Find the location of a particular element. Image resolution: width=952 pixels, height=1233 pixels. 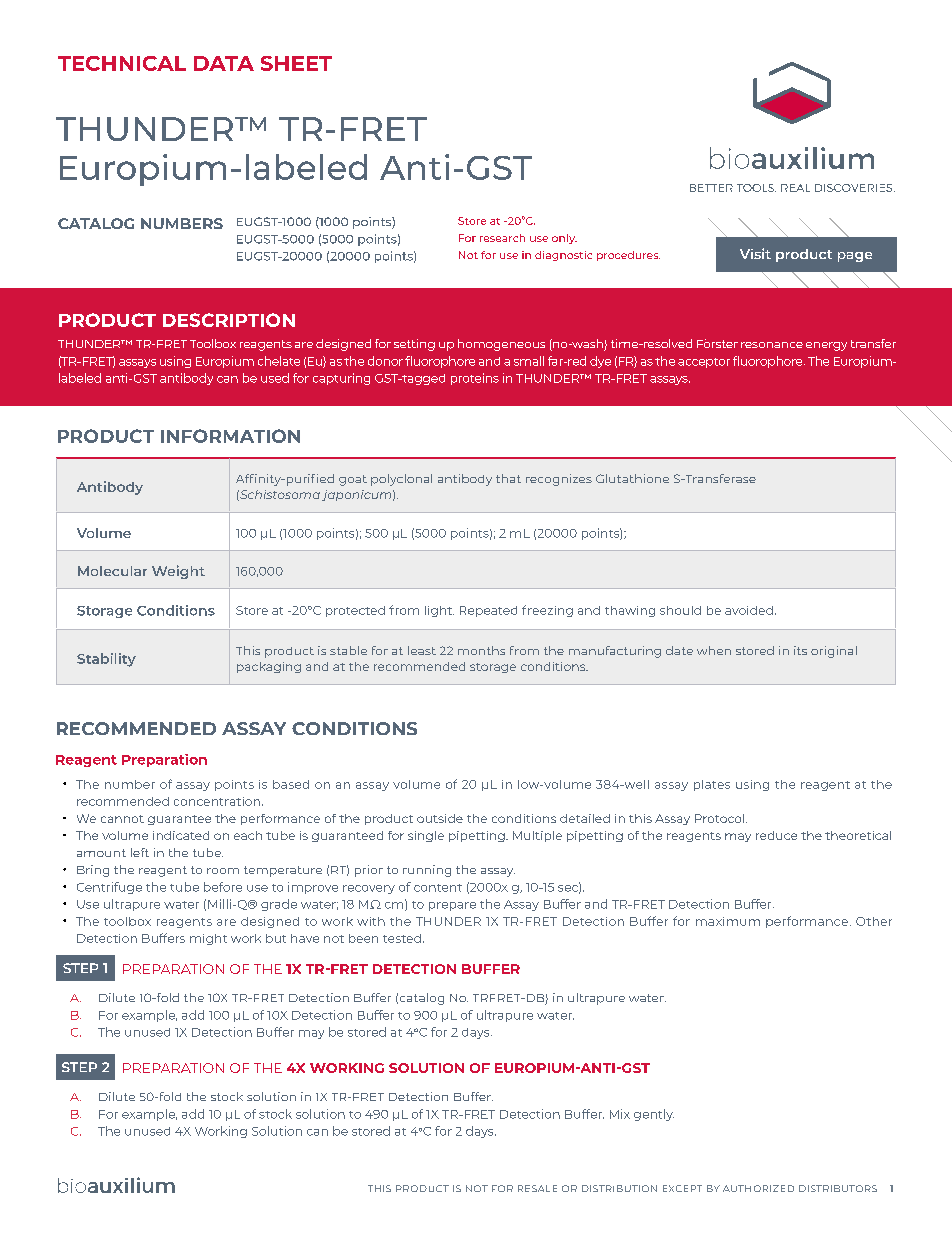

Repeated is located at coordinates (488, 611).
